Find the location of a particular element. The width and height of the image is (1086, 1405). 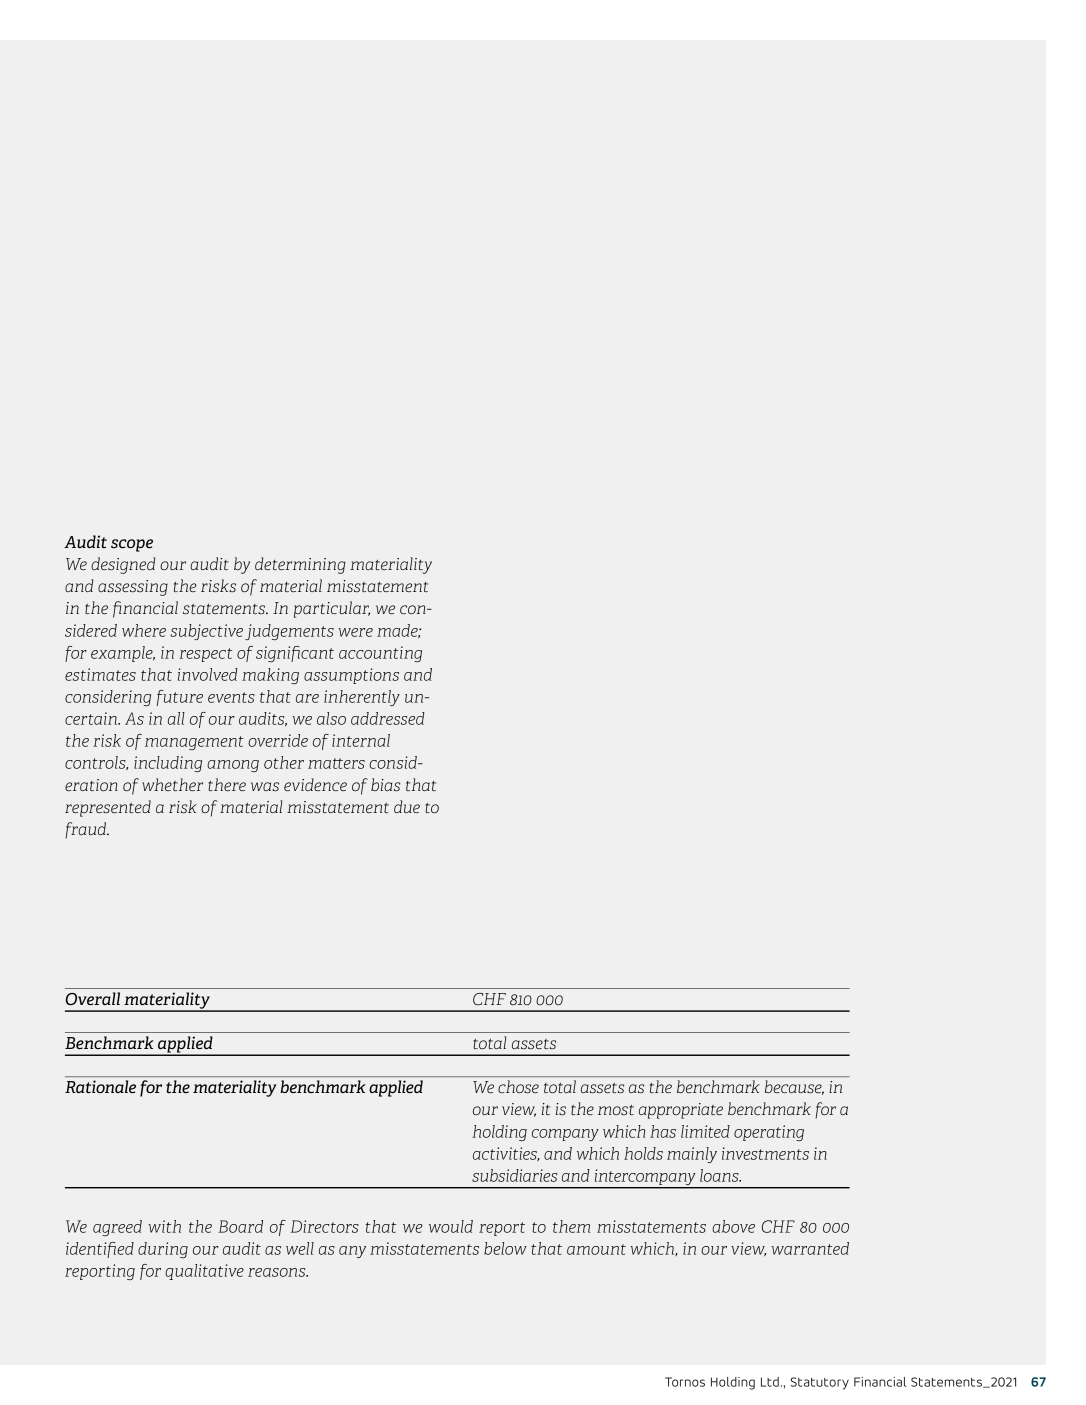

represented is located at coordinates (108, 808).
